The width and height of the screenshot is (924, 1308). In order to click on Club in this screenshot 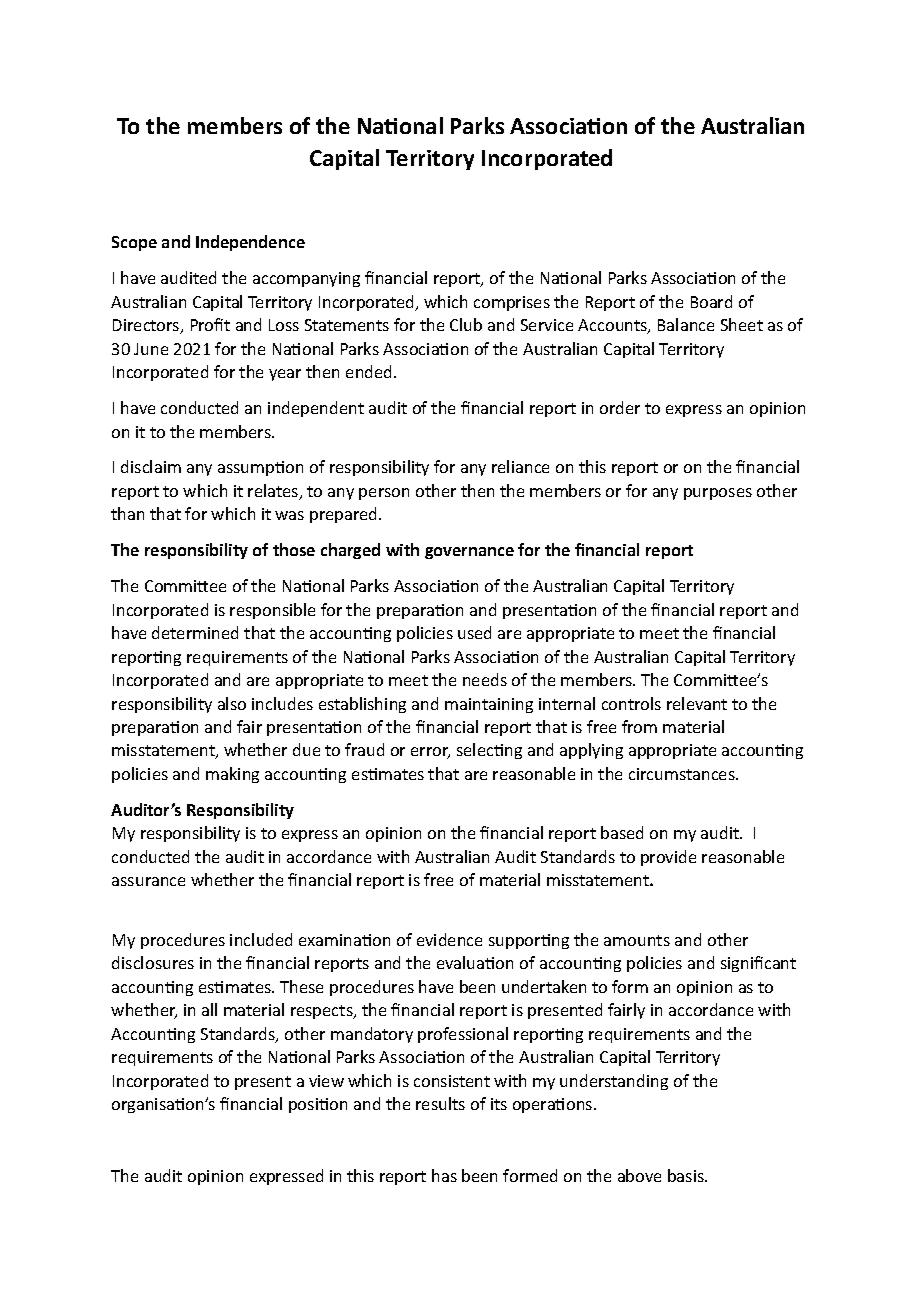, I will do `click(466, 324)`.
